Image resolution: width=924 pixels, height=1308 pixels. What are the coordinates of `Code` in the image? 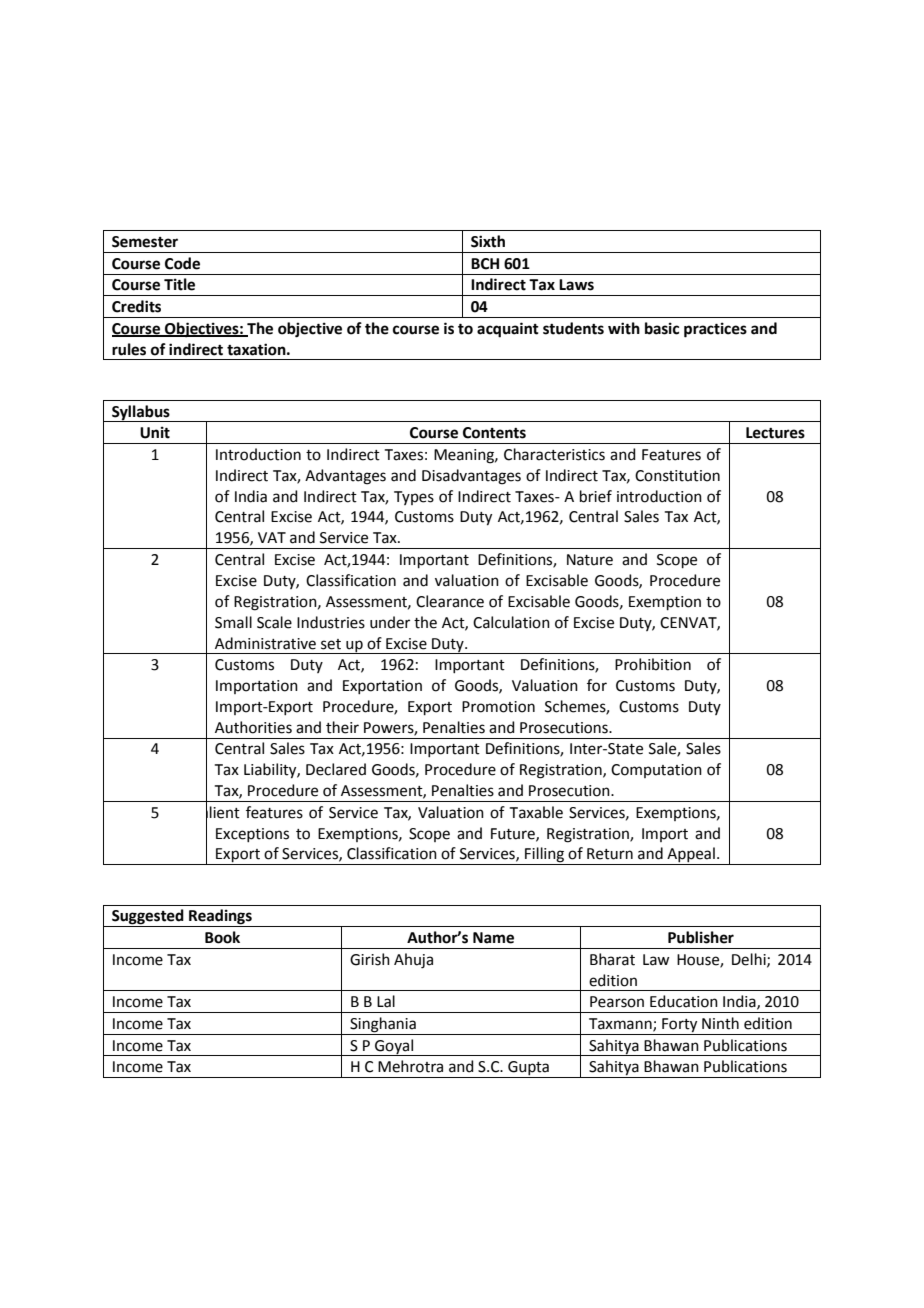 It's located at (182, 263).
